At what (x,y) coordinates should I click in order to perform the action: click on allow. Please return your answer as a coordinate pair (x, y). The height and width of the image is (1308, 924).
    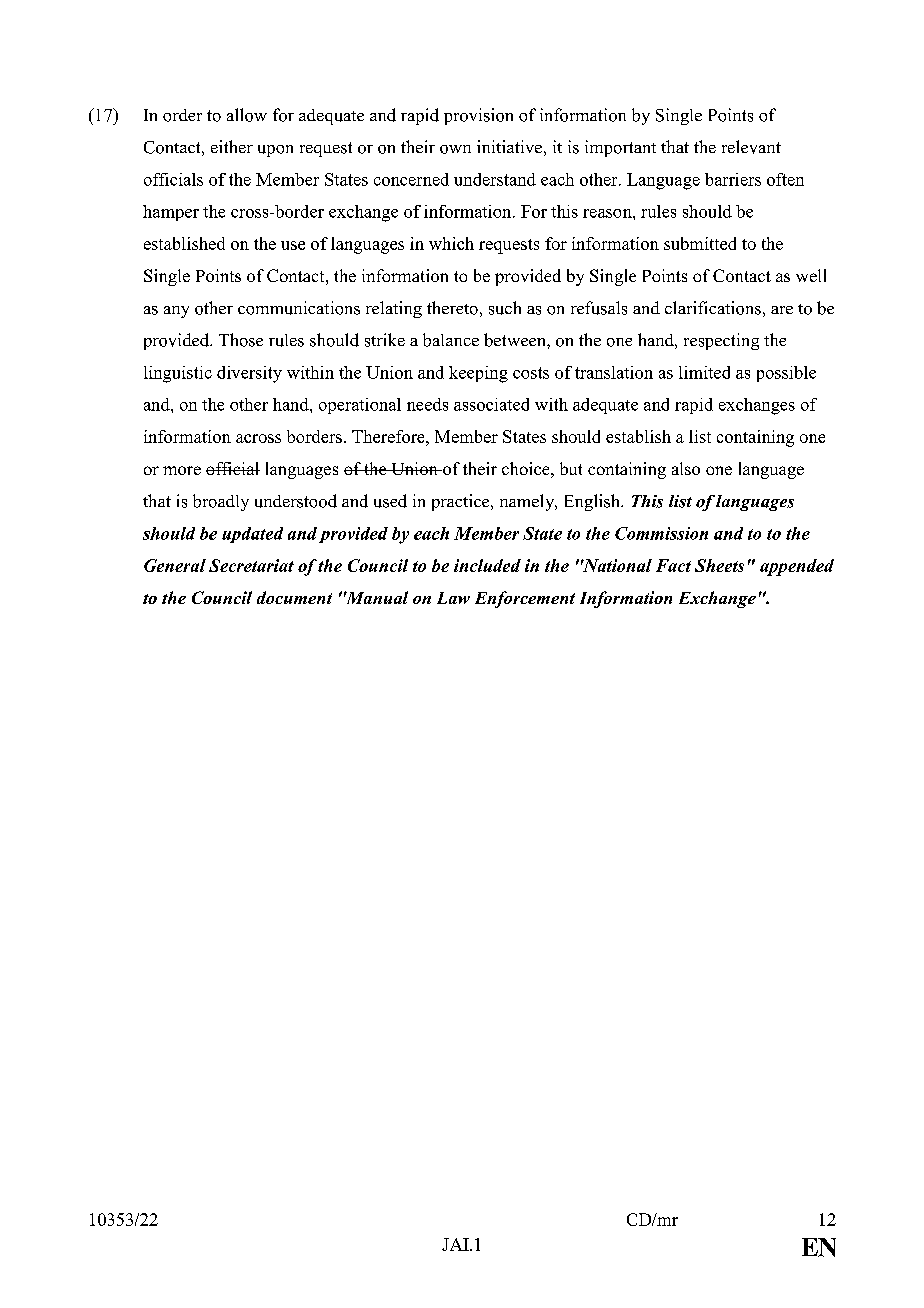
    Looking at the image, I should click on (247, 115).
